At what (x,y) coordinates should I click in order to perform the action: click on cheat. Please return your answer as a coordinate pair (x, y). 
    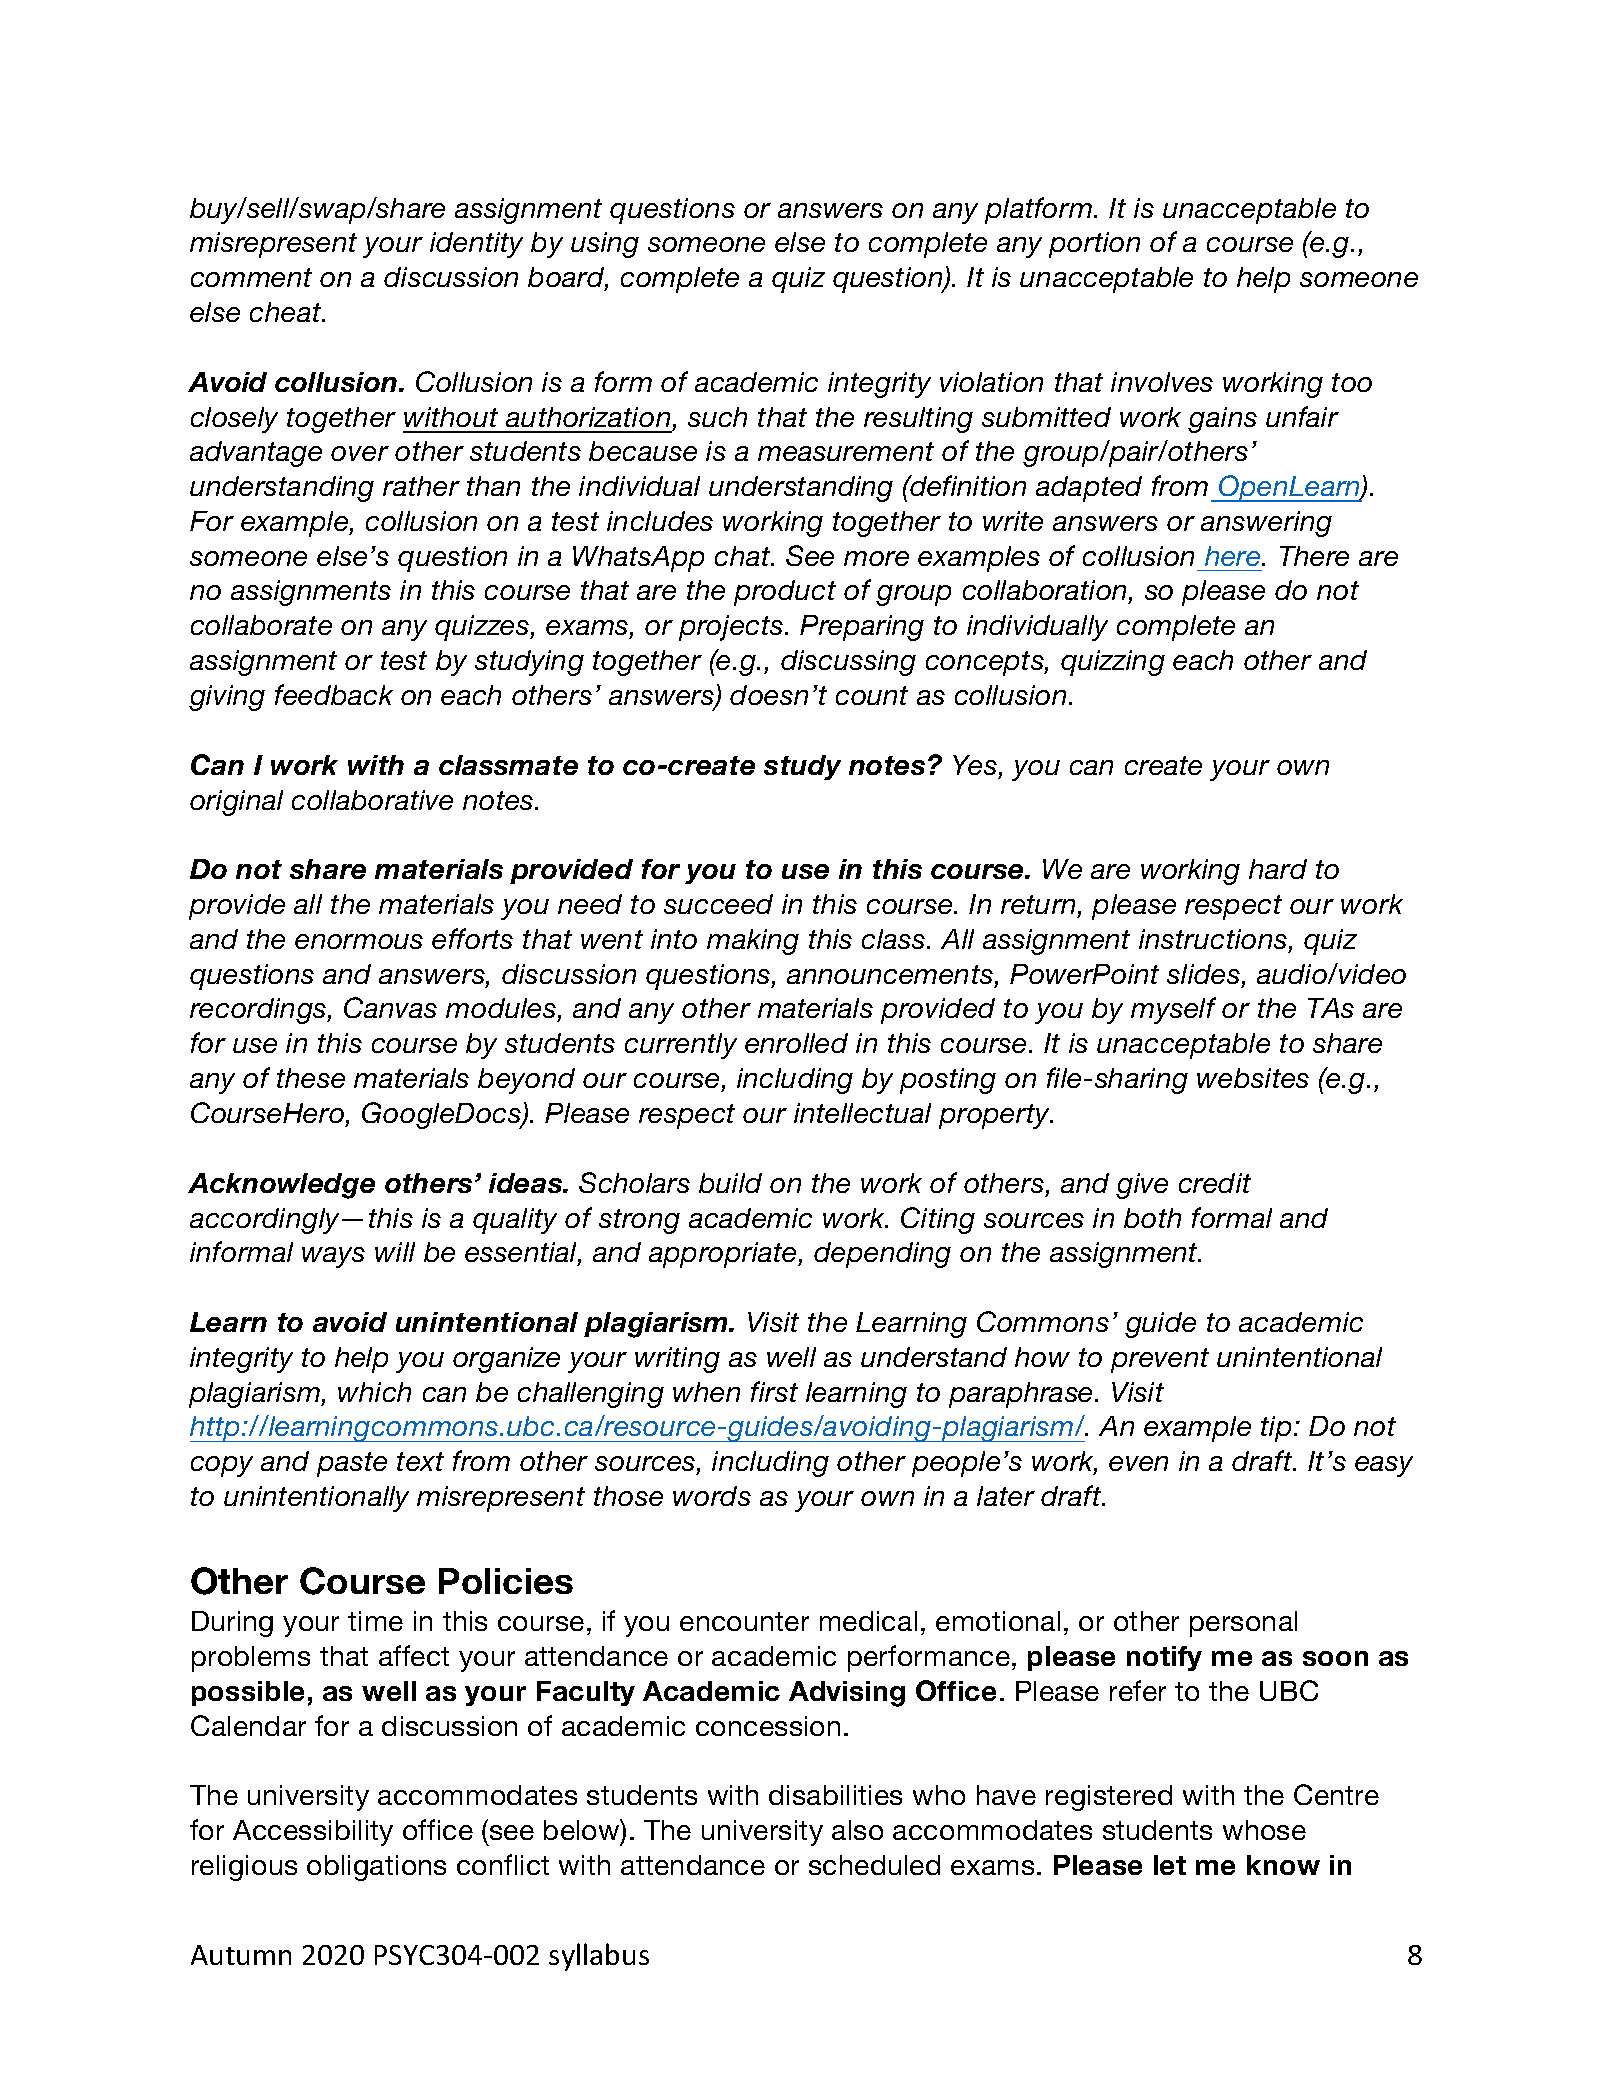
    Looking at the image, I should click on (287, 312).
